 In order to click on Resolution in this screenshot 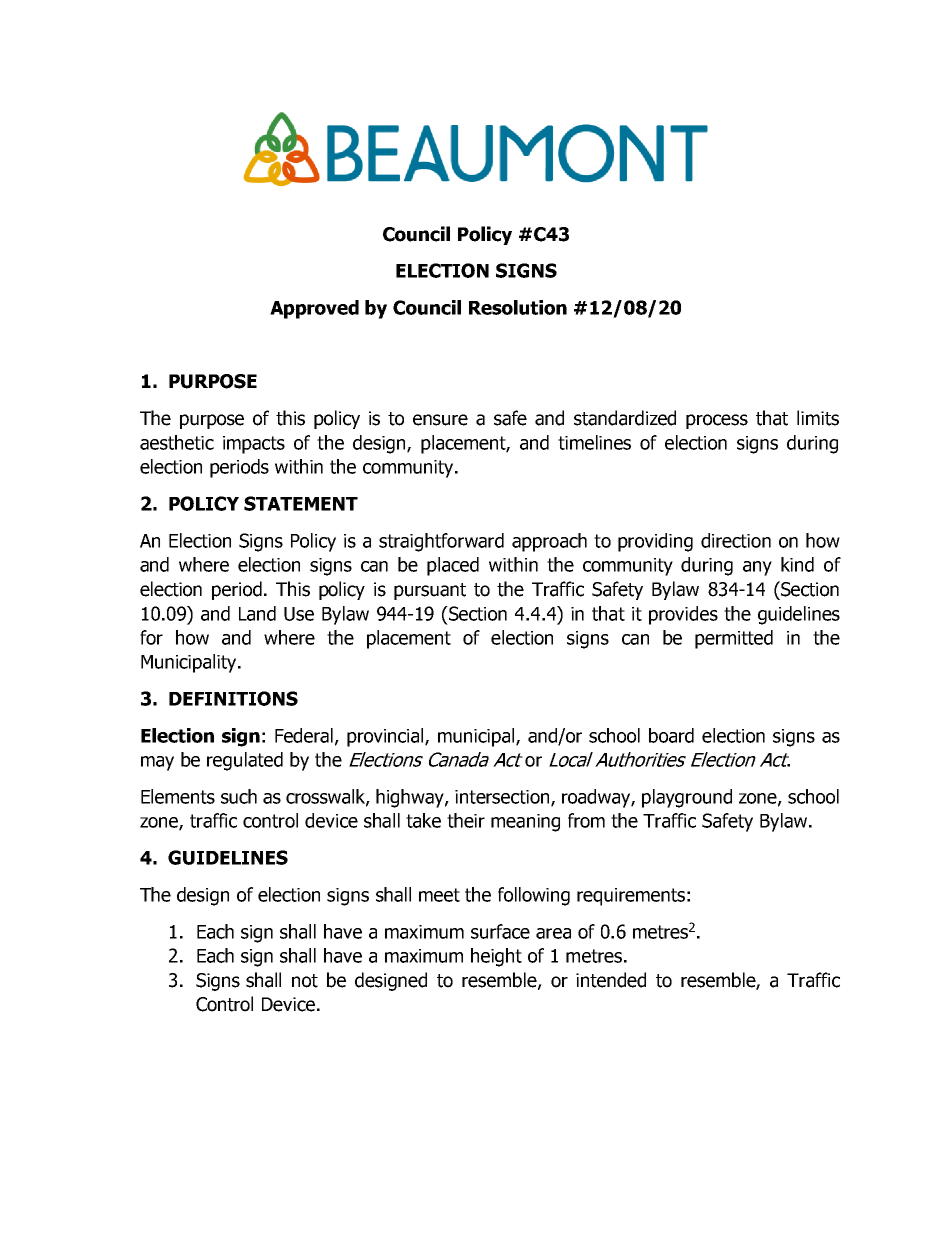, I will do `click(518, 307)`.
